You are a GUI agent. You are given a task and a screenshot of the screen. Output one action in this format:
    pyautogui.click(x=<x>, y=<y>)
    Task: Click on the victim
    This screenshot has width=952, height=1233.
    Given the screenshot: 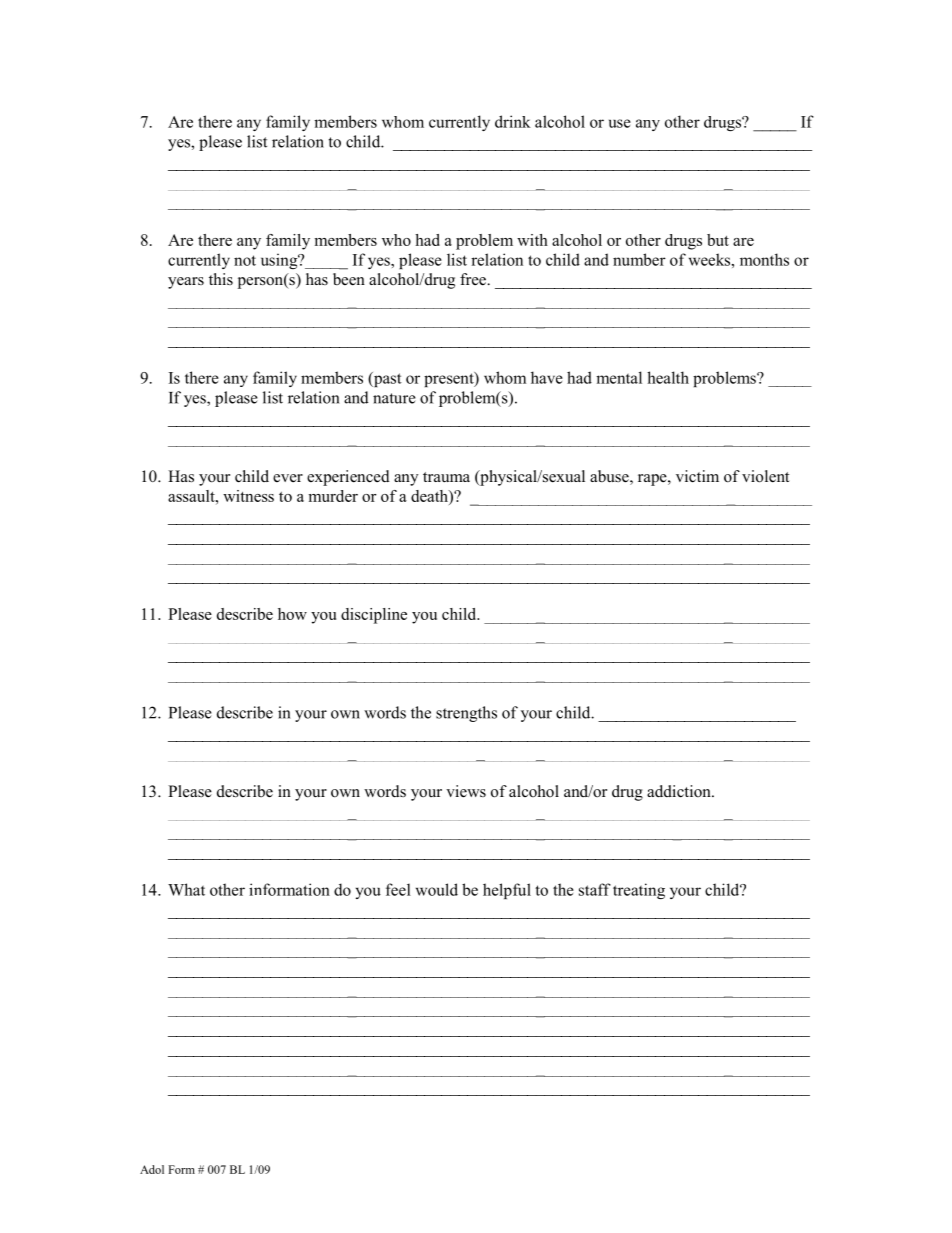 What is the action you would take?
    pyautogui.click(x=697, y=476)
